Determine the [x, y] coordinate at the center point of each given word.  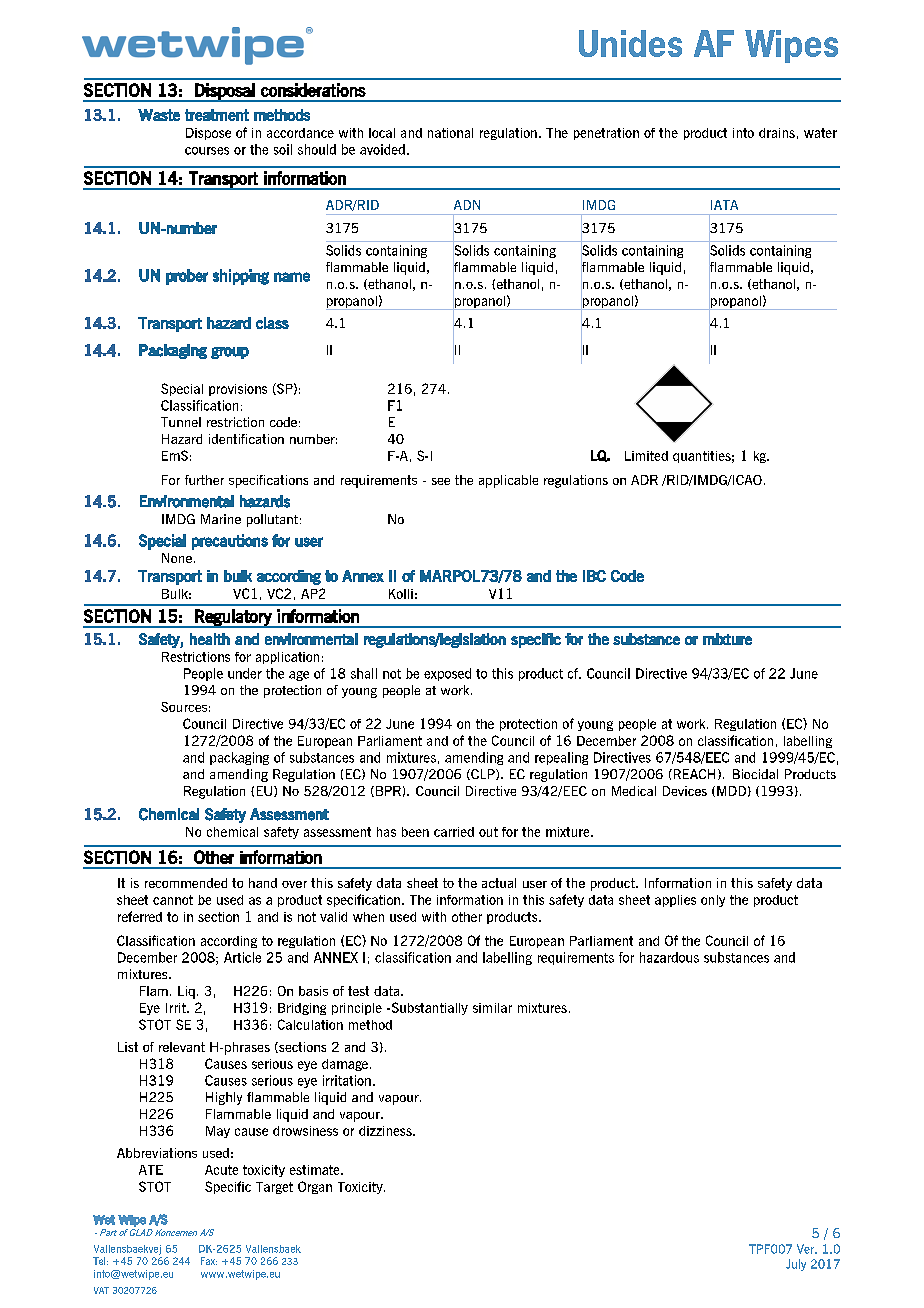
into [743, 133]
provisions [238, 390]
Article [242, 957]
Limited [646, 456]
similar [492, 1008]
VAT [101, 1290]
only [713, 901]
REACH [693, 774]
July [796, 1265]
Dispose [208, 134]
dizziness [386, 1131]
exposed [447, 674]
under [245, 673]
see [441, 481]
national [450, 133]
